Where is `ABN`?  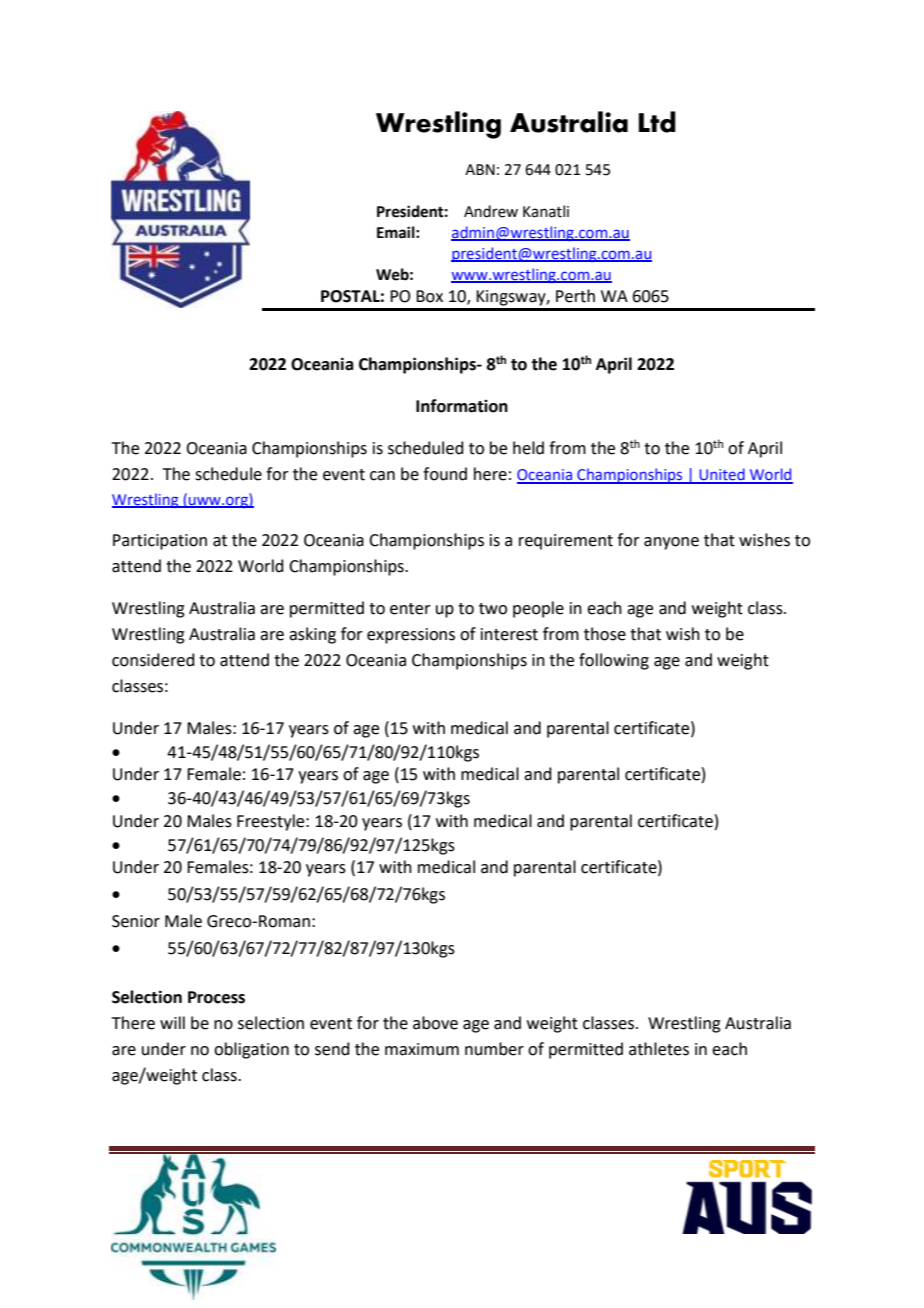
ABN is located at coordinates (480, 169).
